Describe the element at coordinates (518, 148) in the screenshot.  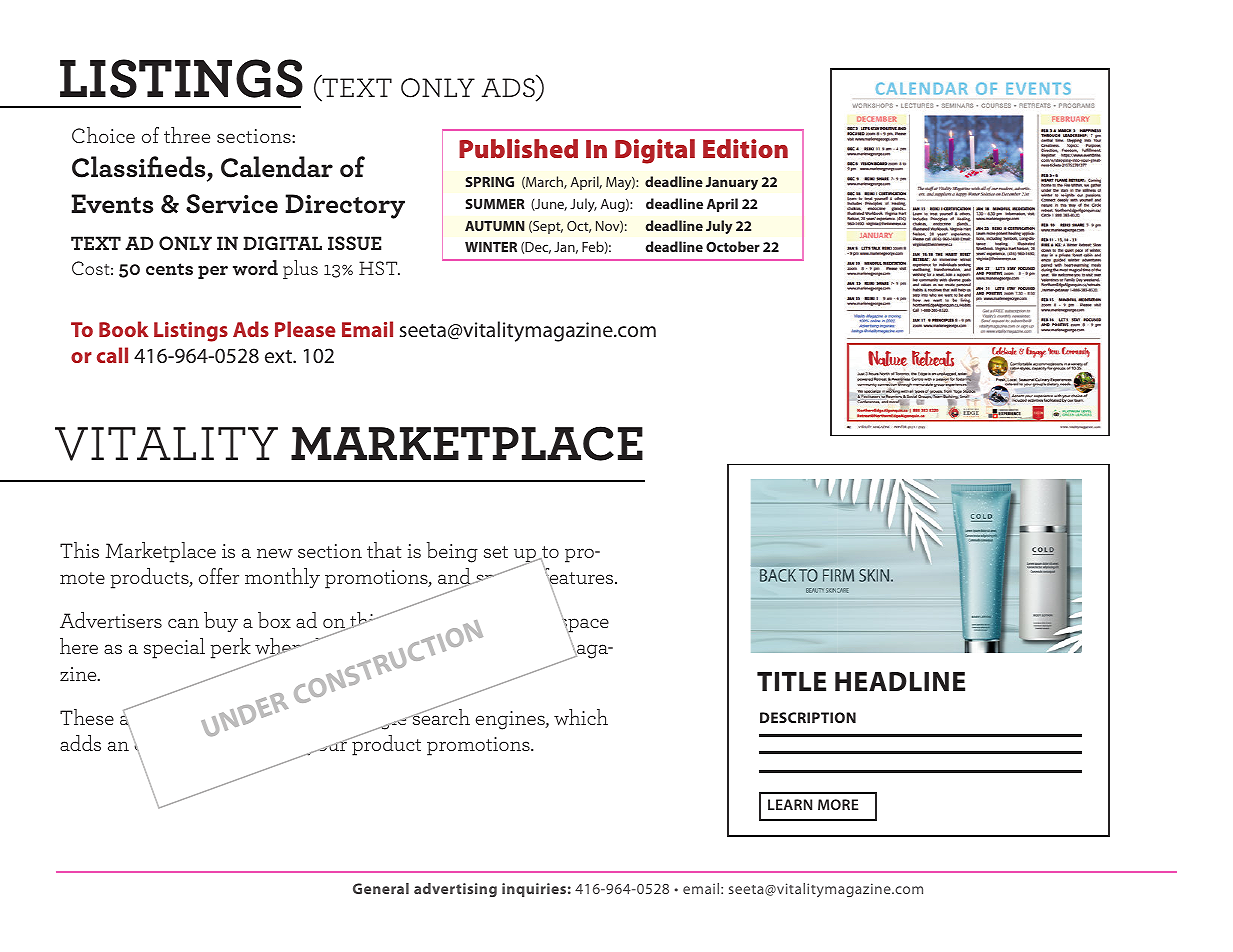
I see `Published` at that location.
